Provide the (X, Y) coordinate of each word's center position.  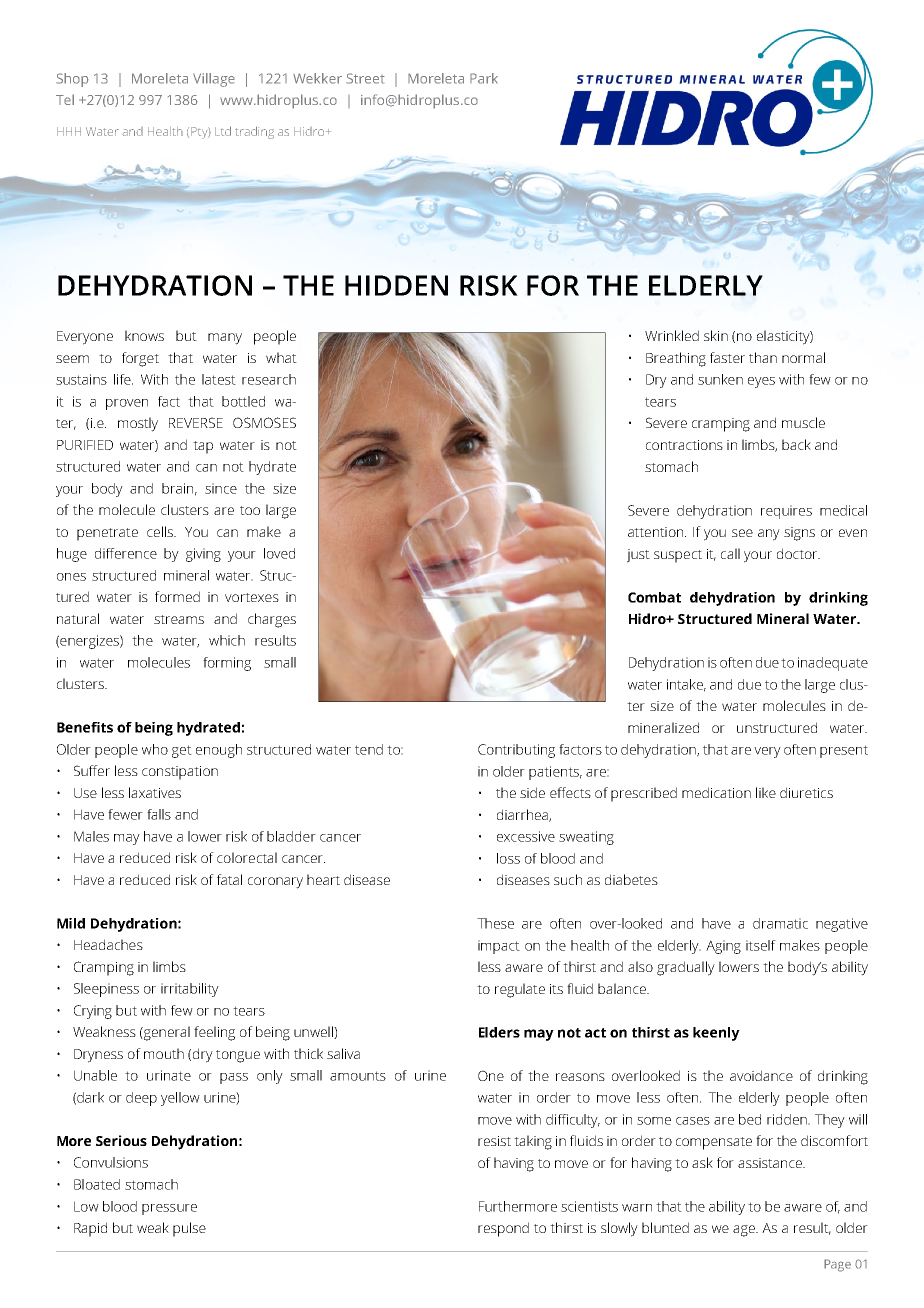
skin (716, 335)
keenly (716, 1034)
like (766, 792)
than (763, 357)
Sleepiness (106, 990)
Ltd (223, 131)
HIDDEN (396, 285)
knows (144, 335)
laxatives (155, 792)
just (638, 556)
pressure (169, 1209)
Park (484, 78)
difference (126, 553)
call (730, 553)
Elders (499, 1032)
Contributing (516, 751)
